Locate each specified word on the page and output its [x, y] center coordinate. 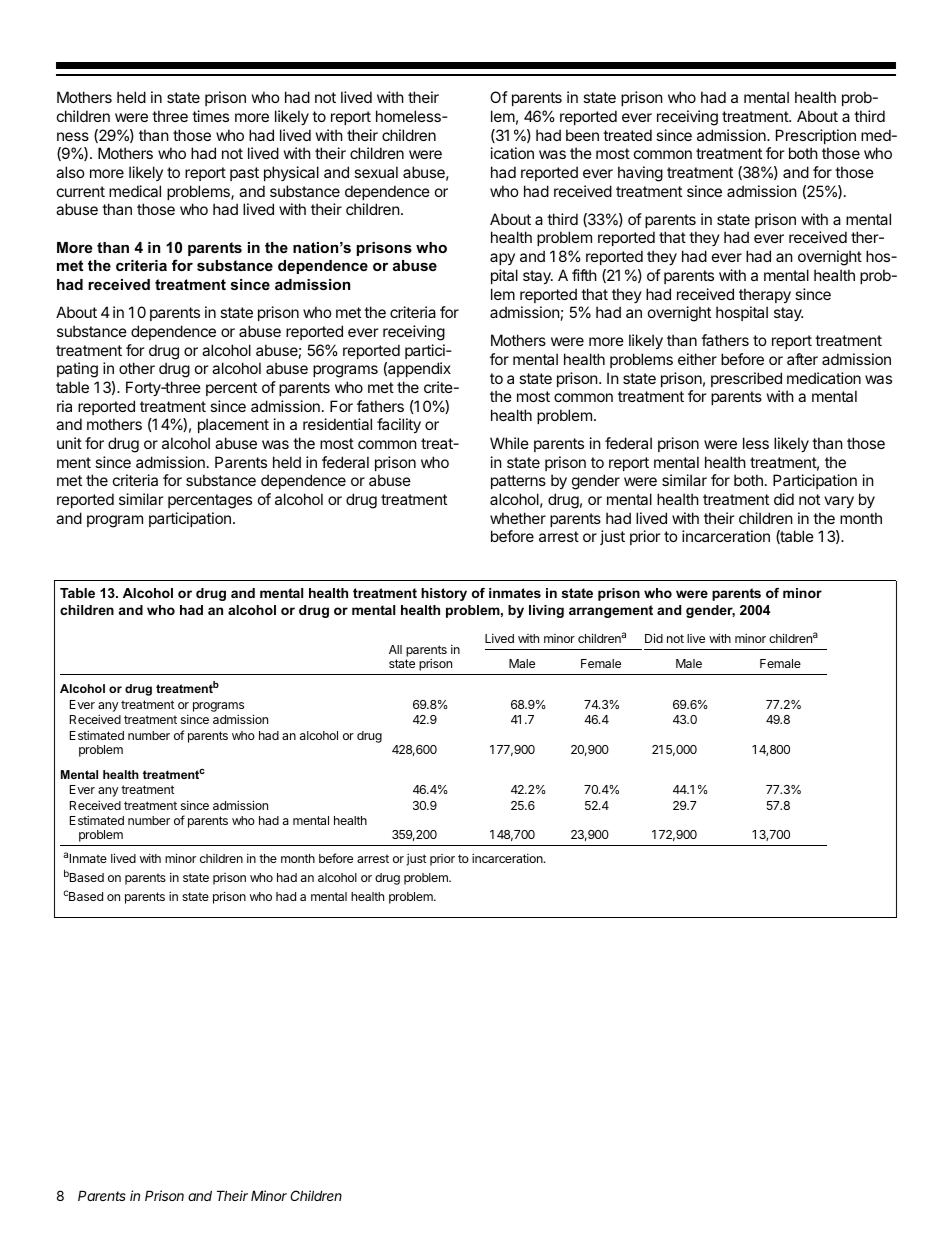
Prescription [816, 136]
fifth [584, 275]
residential [337, 424]
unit [69, 443]
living [546, 611]
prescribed [746, 379]
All [395, 649]
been [582, 135]
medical [135, 191]
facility [399, 425]
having [640, 174]
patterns [518, 482]
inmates [515, 593]
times [210, 116]
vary [839, 502]
